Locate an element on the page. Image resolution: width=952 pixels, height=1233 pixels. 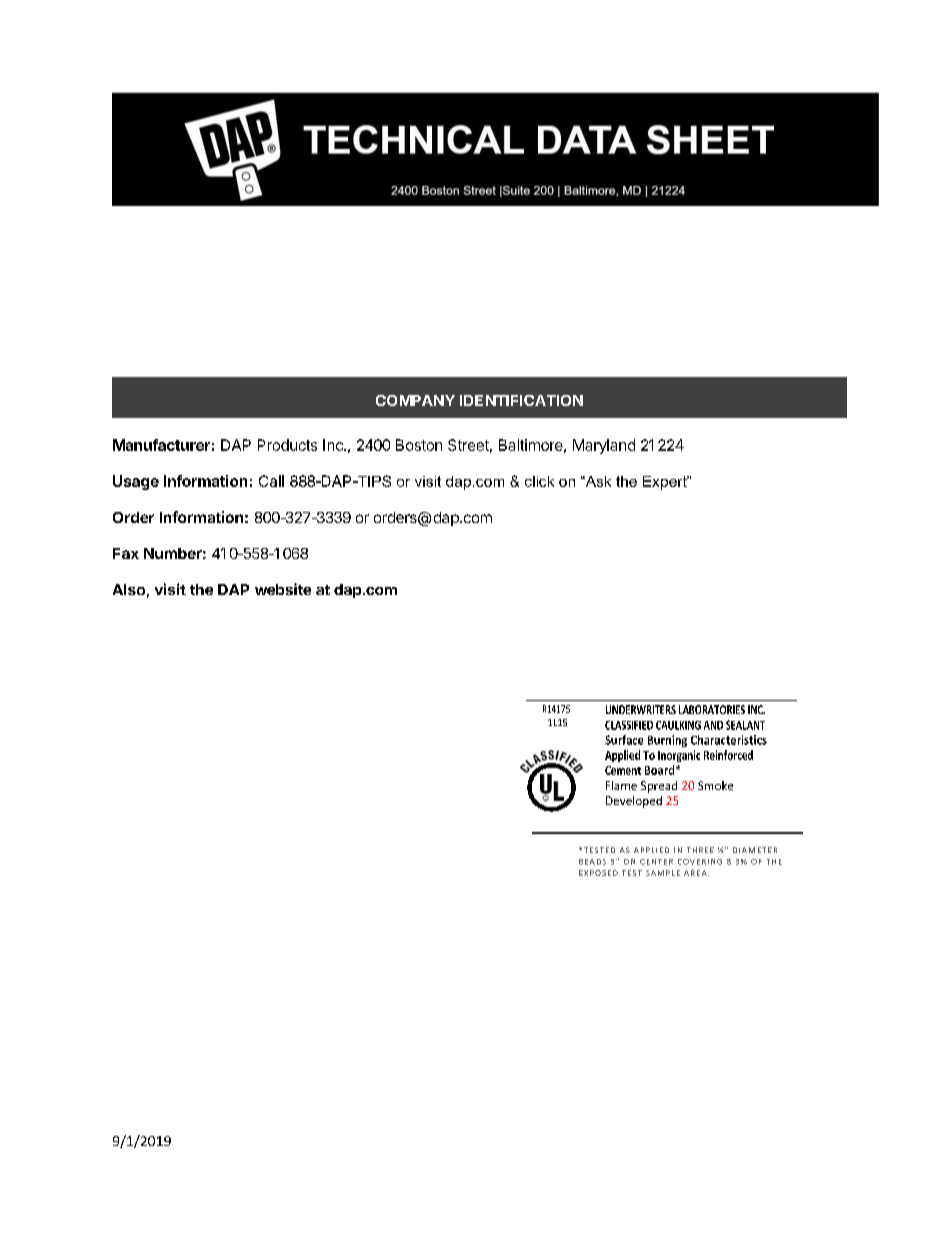
UNDERWRITERS is located at coordinates (641, 709).
